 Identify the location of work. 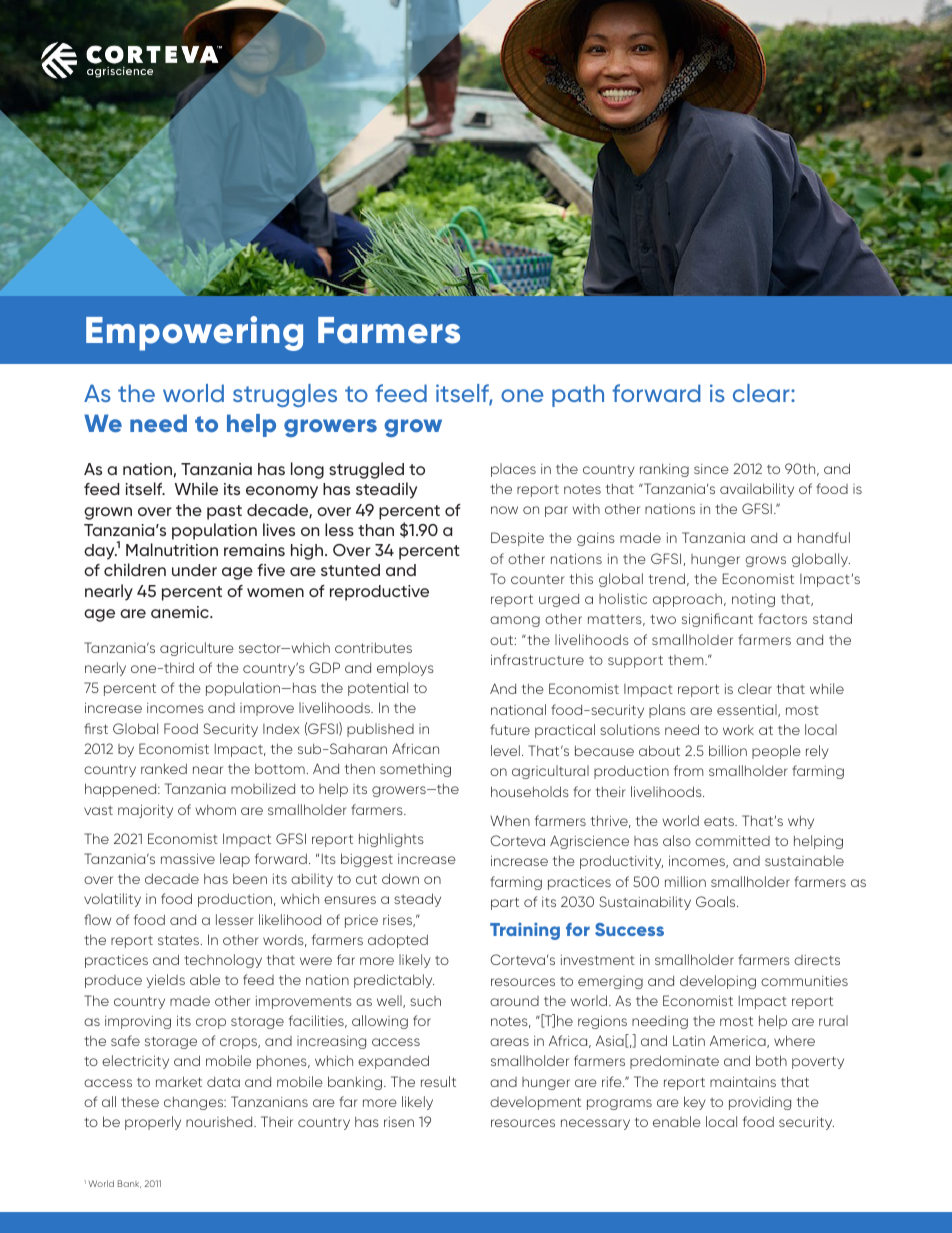
(738, 729).
